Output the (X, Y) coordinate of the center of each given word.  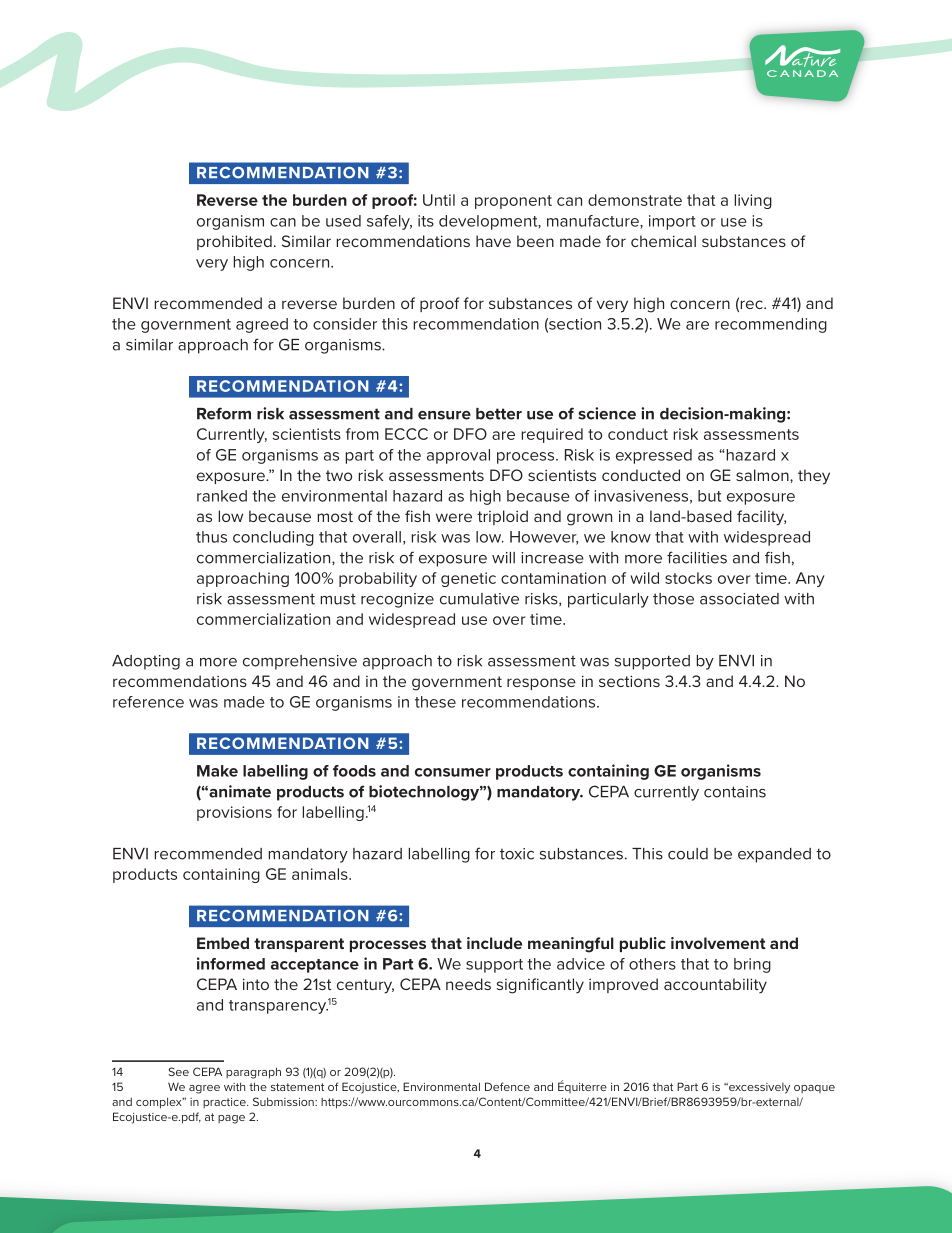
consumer (453, 772)
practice (225, 1103)
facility (761, 518)
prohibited (234, 242)
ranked (222, 496)
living (753, 201)
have (493, 241)
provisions (234, 813)
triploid (502, 517)
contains (735, 792)
